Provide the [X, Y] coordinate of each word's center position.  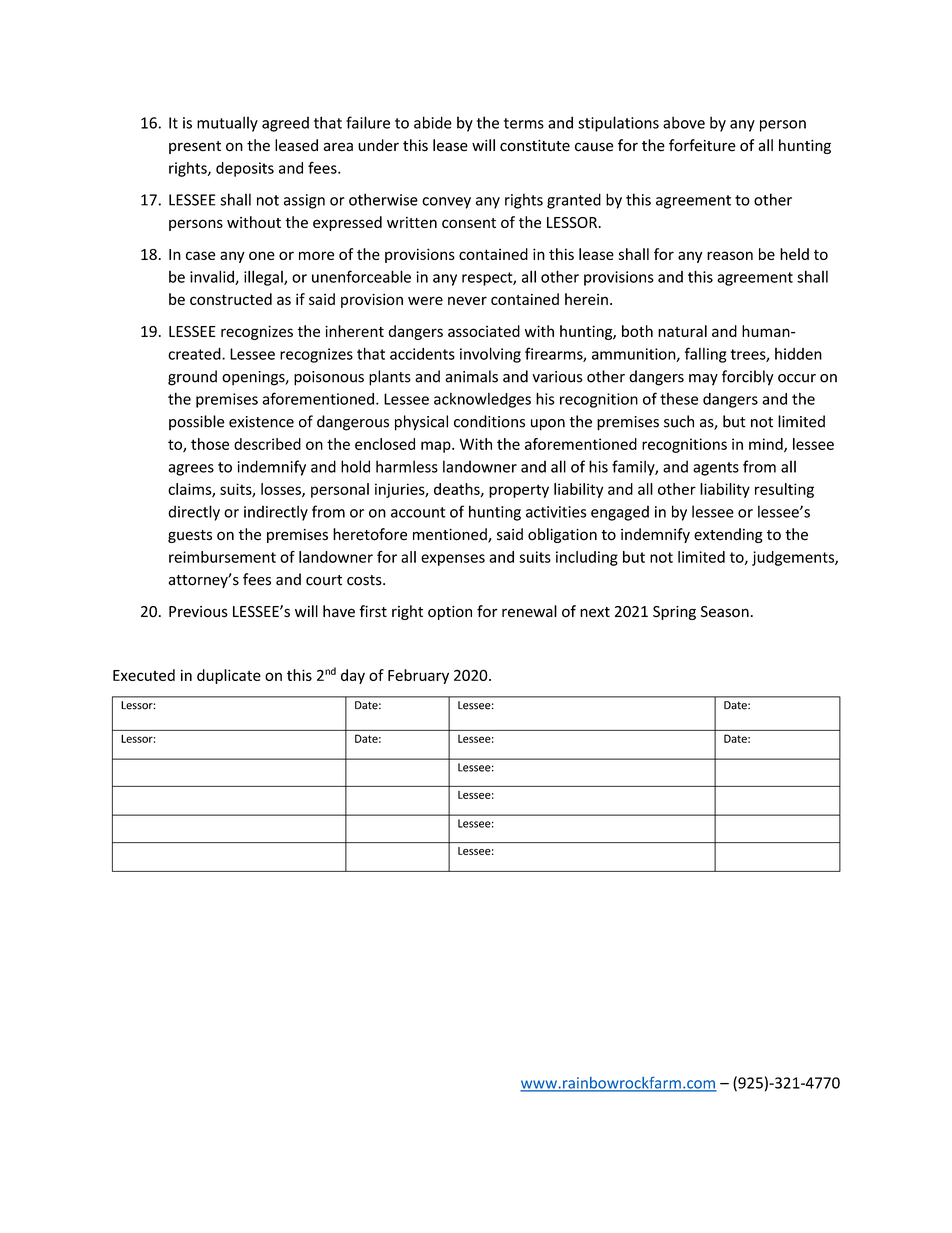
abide [433, 122]
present [195, 147]
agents [716, 469]
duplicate [229, 676]
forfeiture [702, 145]
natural [682, 331]
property [519, 491]
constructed [231, 299]
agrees [191, 470]
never [467, 300]
